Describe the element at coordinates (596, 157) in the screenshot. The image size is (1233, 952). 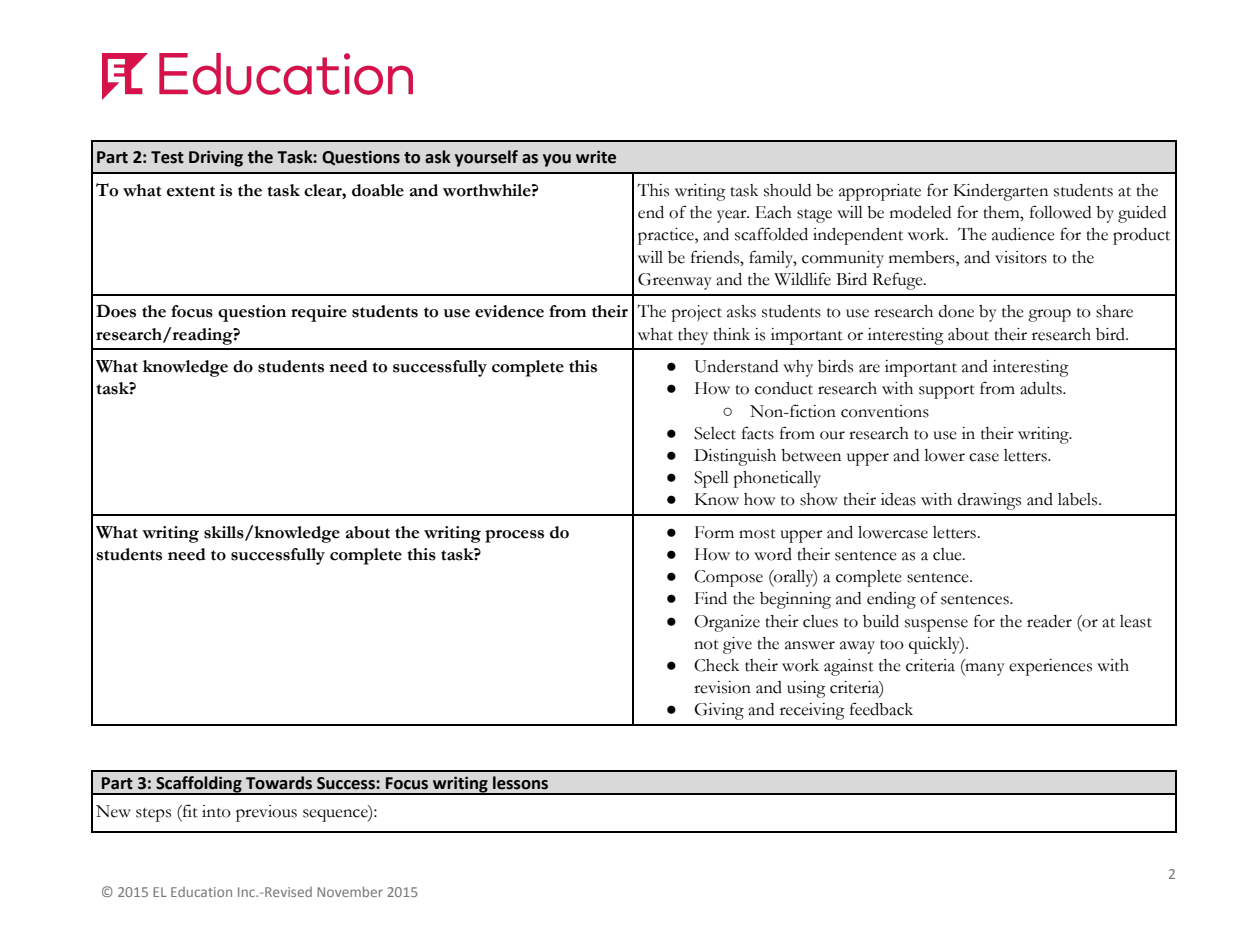
I see `write` at that location.
